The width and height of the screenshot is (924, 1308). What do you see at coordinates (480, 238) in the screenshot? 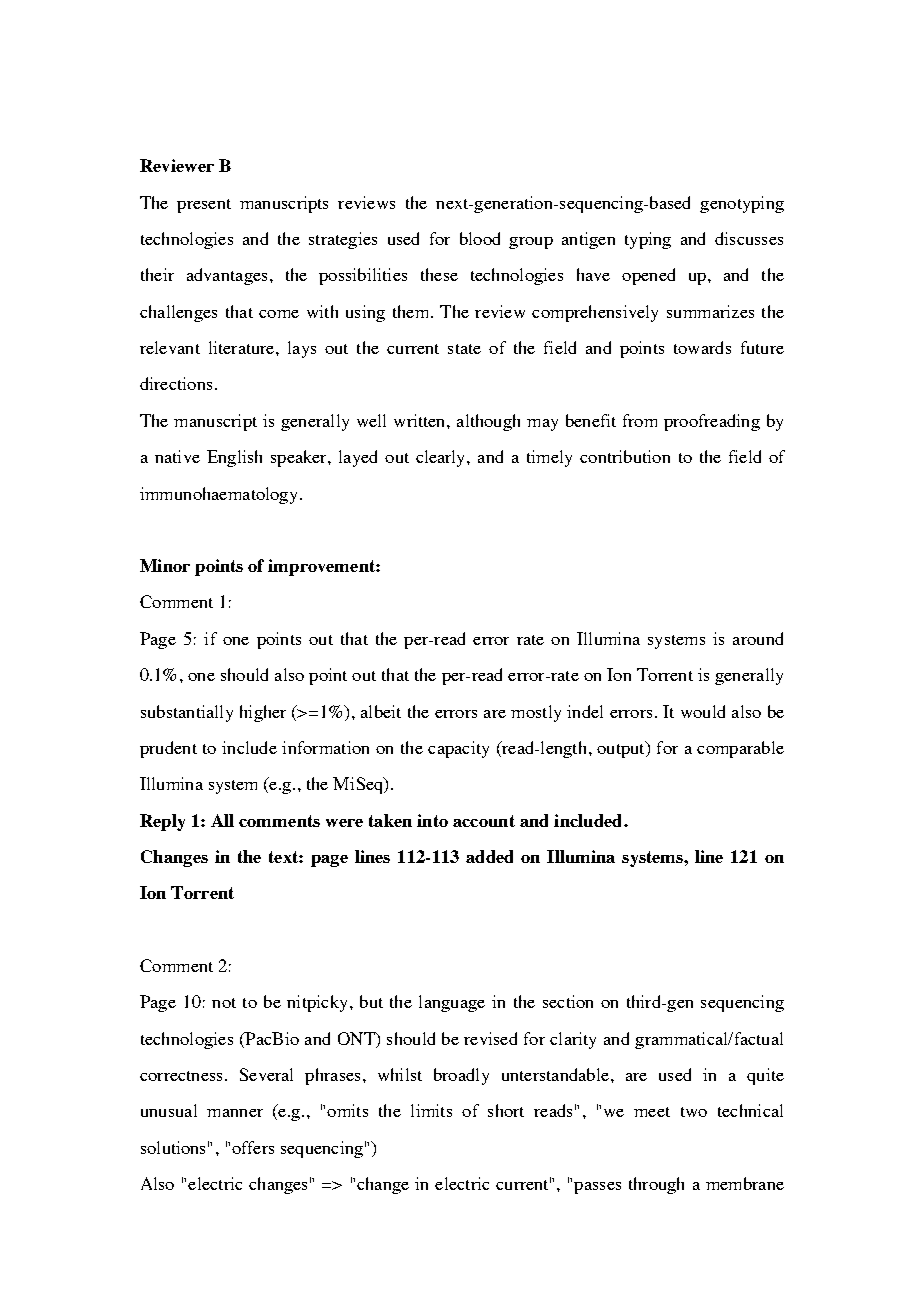
I see `blood` at bounding box center [480, 238].
